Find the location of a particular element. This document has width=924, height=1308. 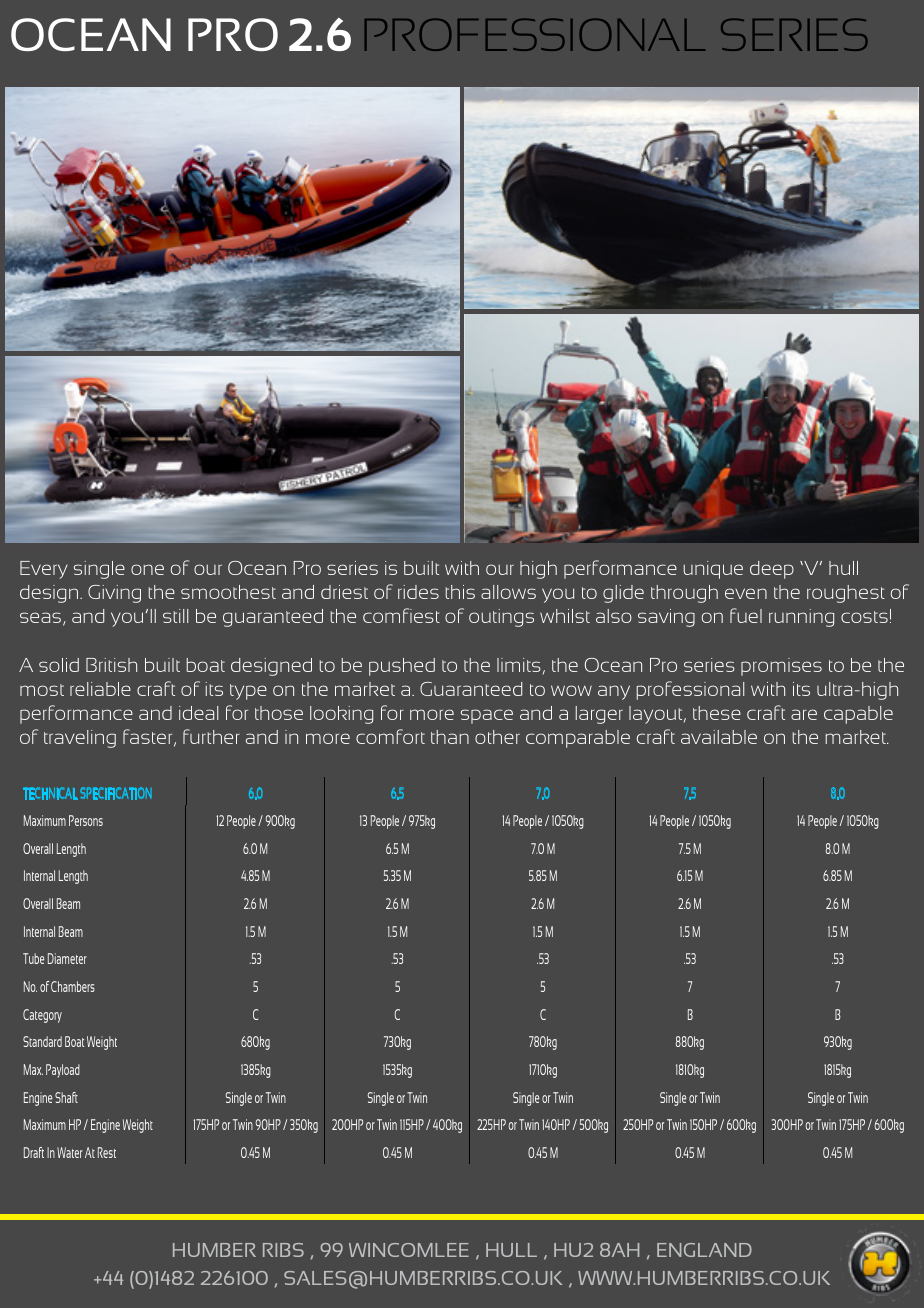

SPECIFICATION is located at coordinates (116, 793).
